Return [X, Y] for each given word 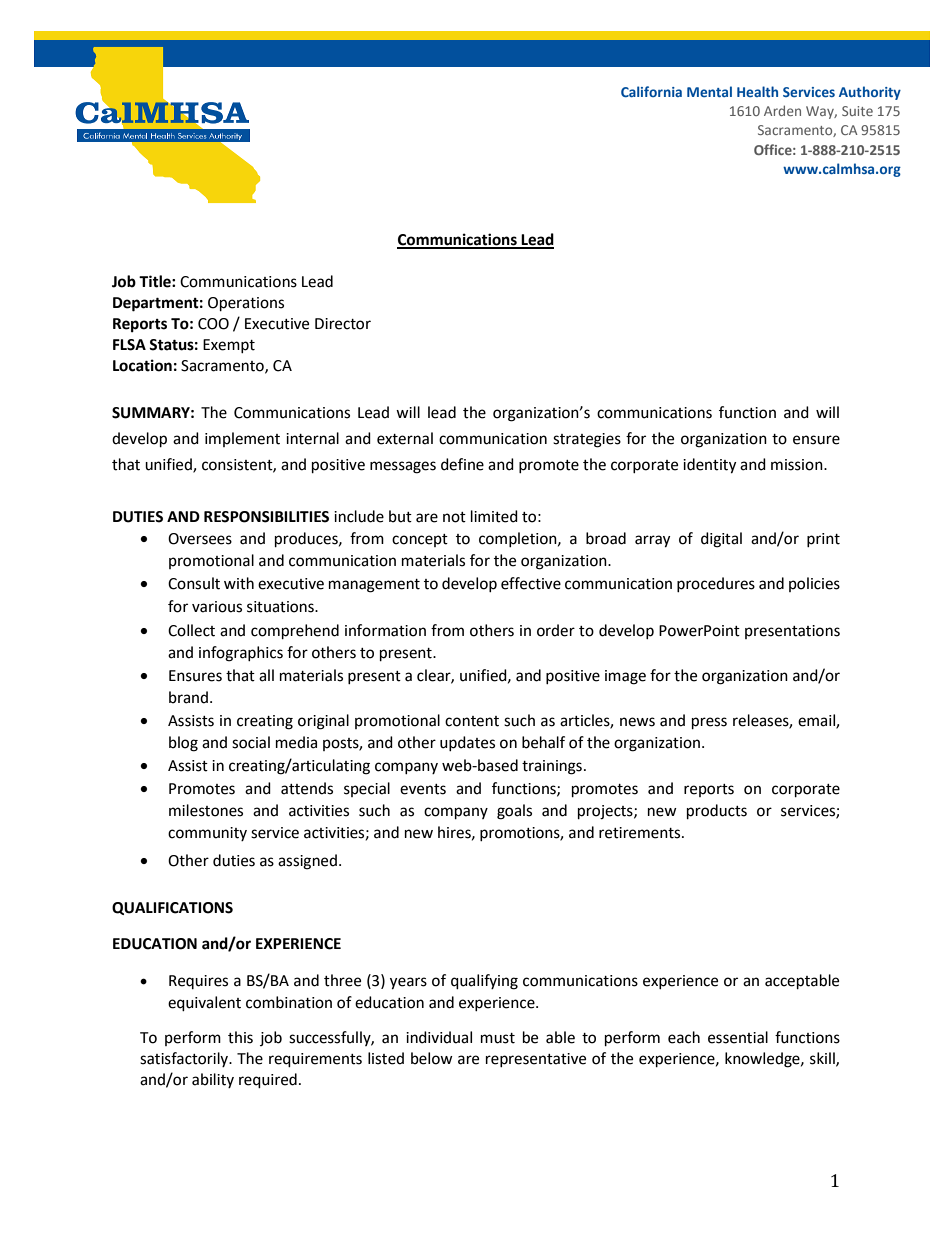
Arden [782, 110]
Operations [246, 304]
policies [814, 584]
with [239, 583]
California [651, 91]
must [498, 1038]
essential [738, 1037]
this [240, 1037]
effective [531, 583]
